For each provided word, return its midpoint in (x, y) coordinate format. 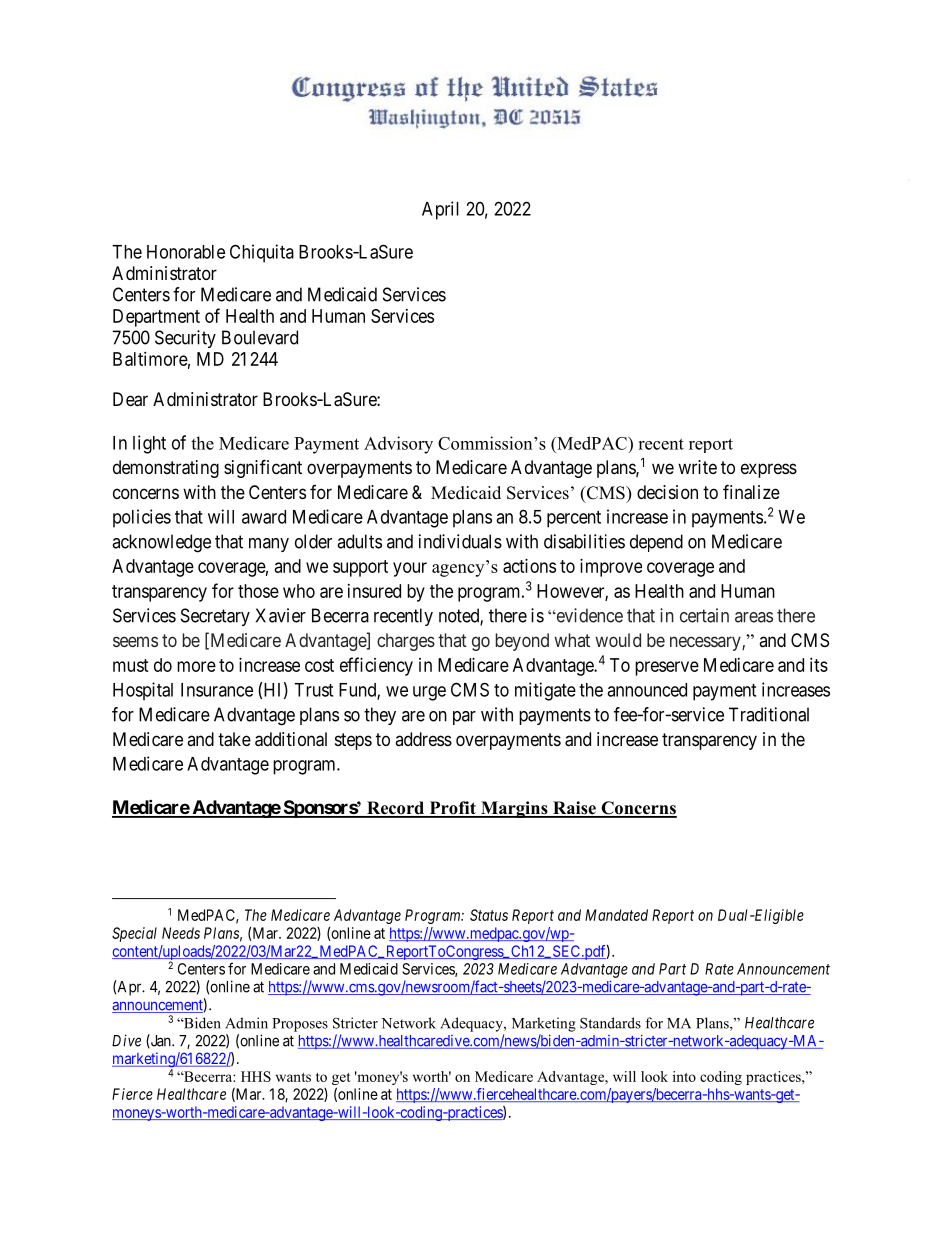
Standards (610, 1023)
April (440, 210)
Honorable (186, 252)
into (684, 1076)
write (697, 467)
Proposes (300, 1025)
